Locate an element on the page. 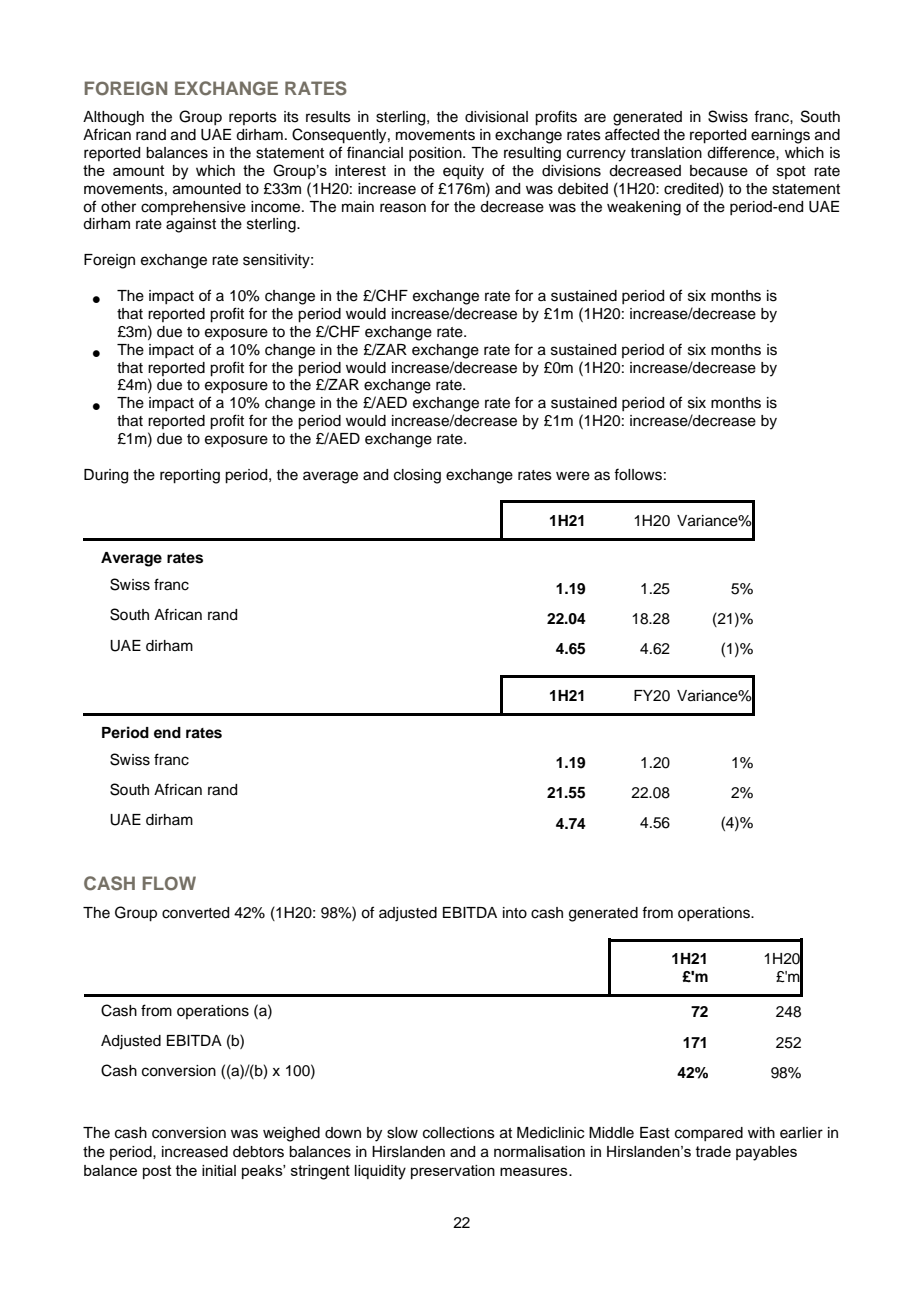 The height and width of the document is (1308, 924). collections is located at coordinates (459, 1133).
